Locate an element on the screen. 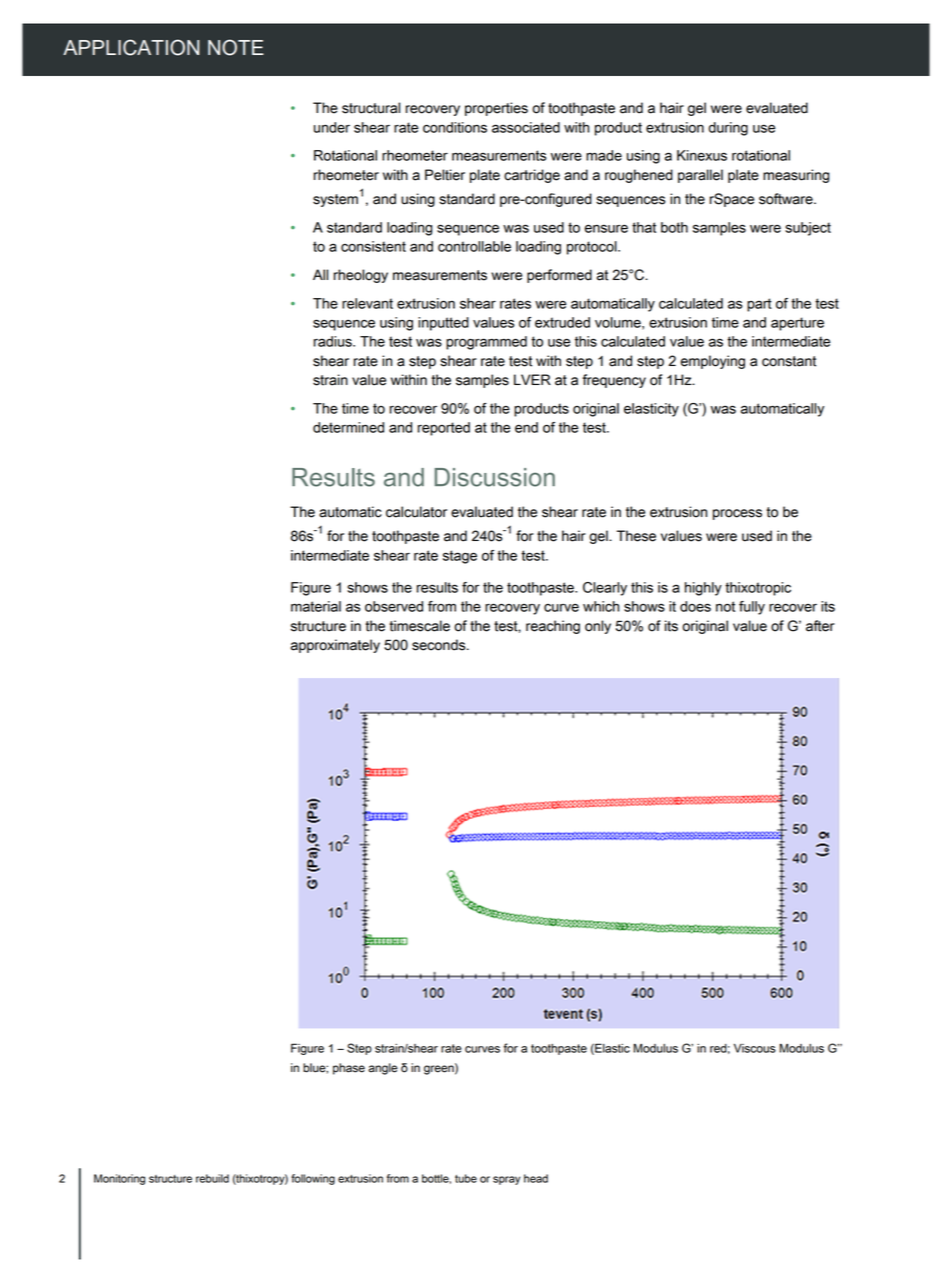 The height and width of the screenshot is (1268, 952). seconds is located at coordinates (440, 645).
